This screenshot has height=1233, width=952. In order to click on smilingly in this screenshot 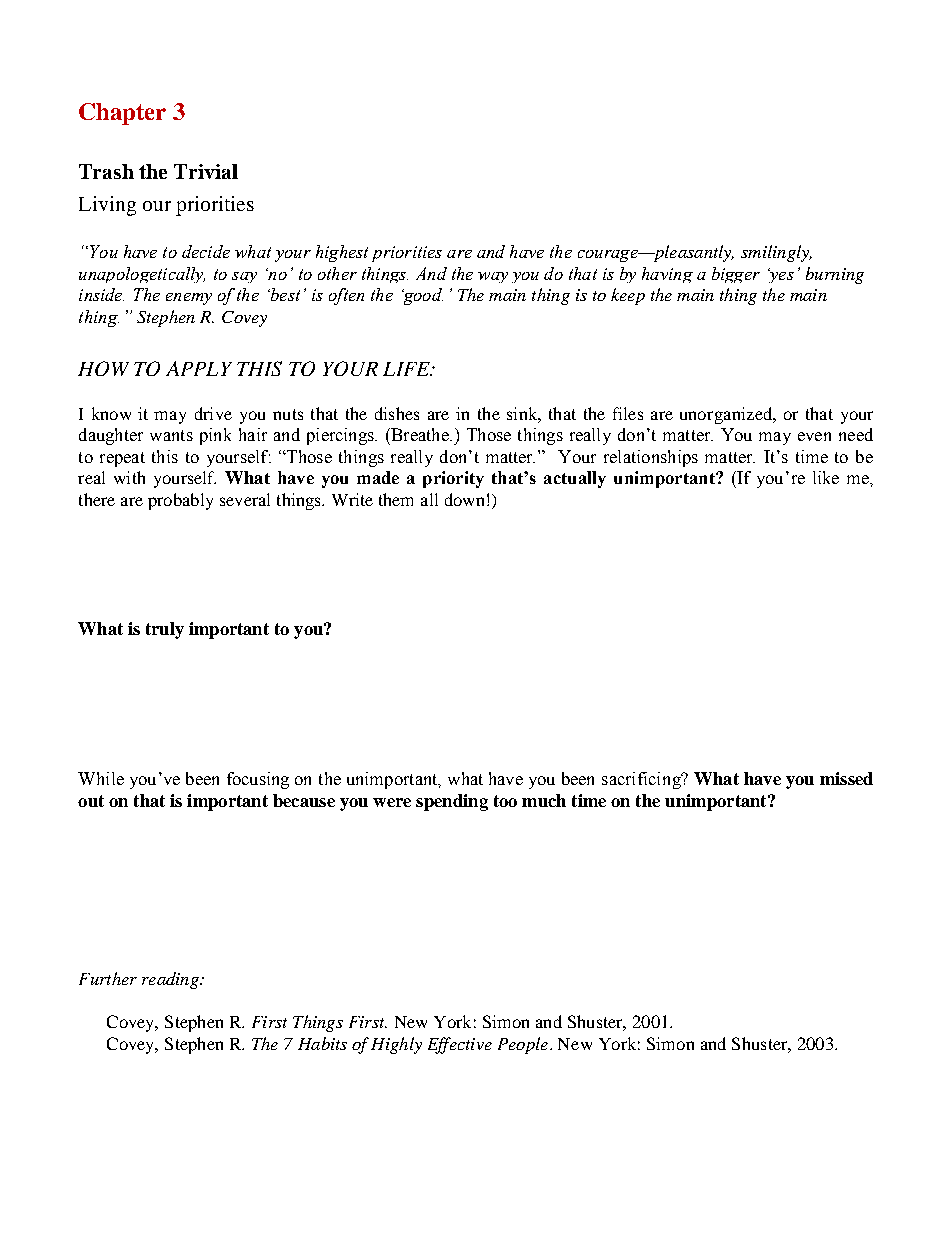, I will do `click(776, 253)`.
